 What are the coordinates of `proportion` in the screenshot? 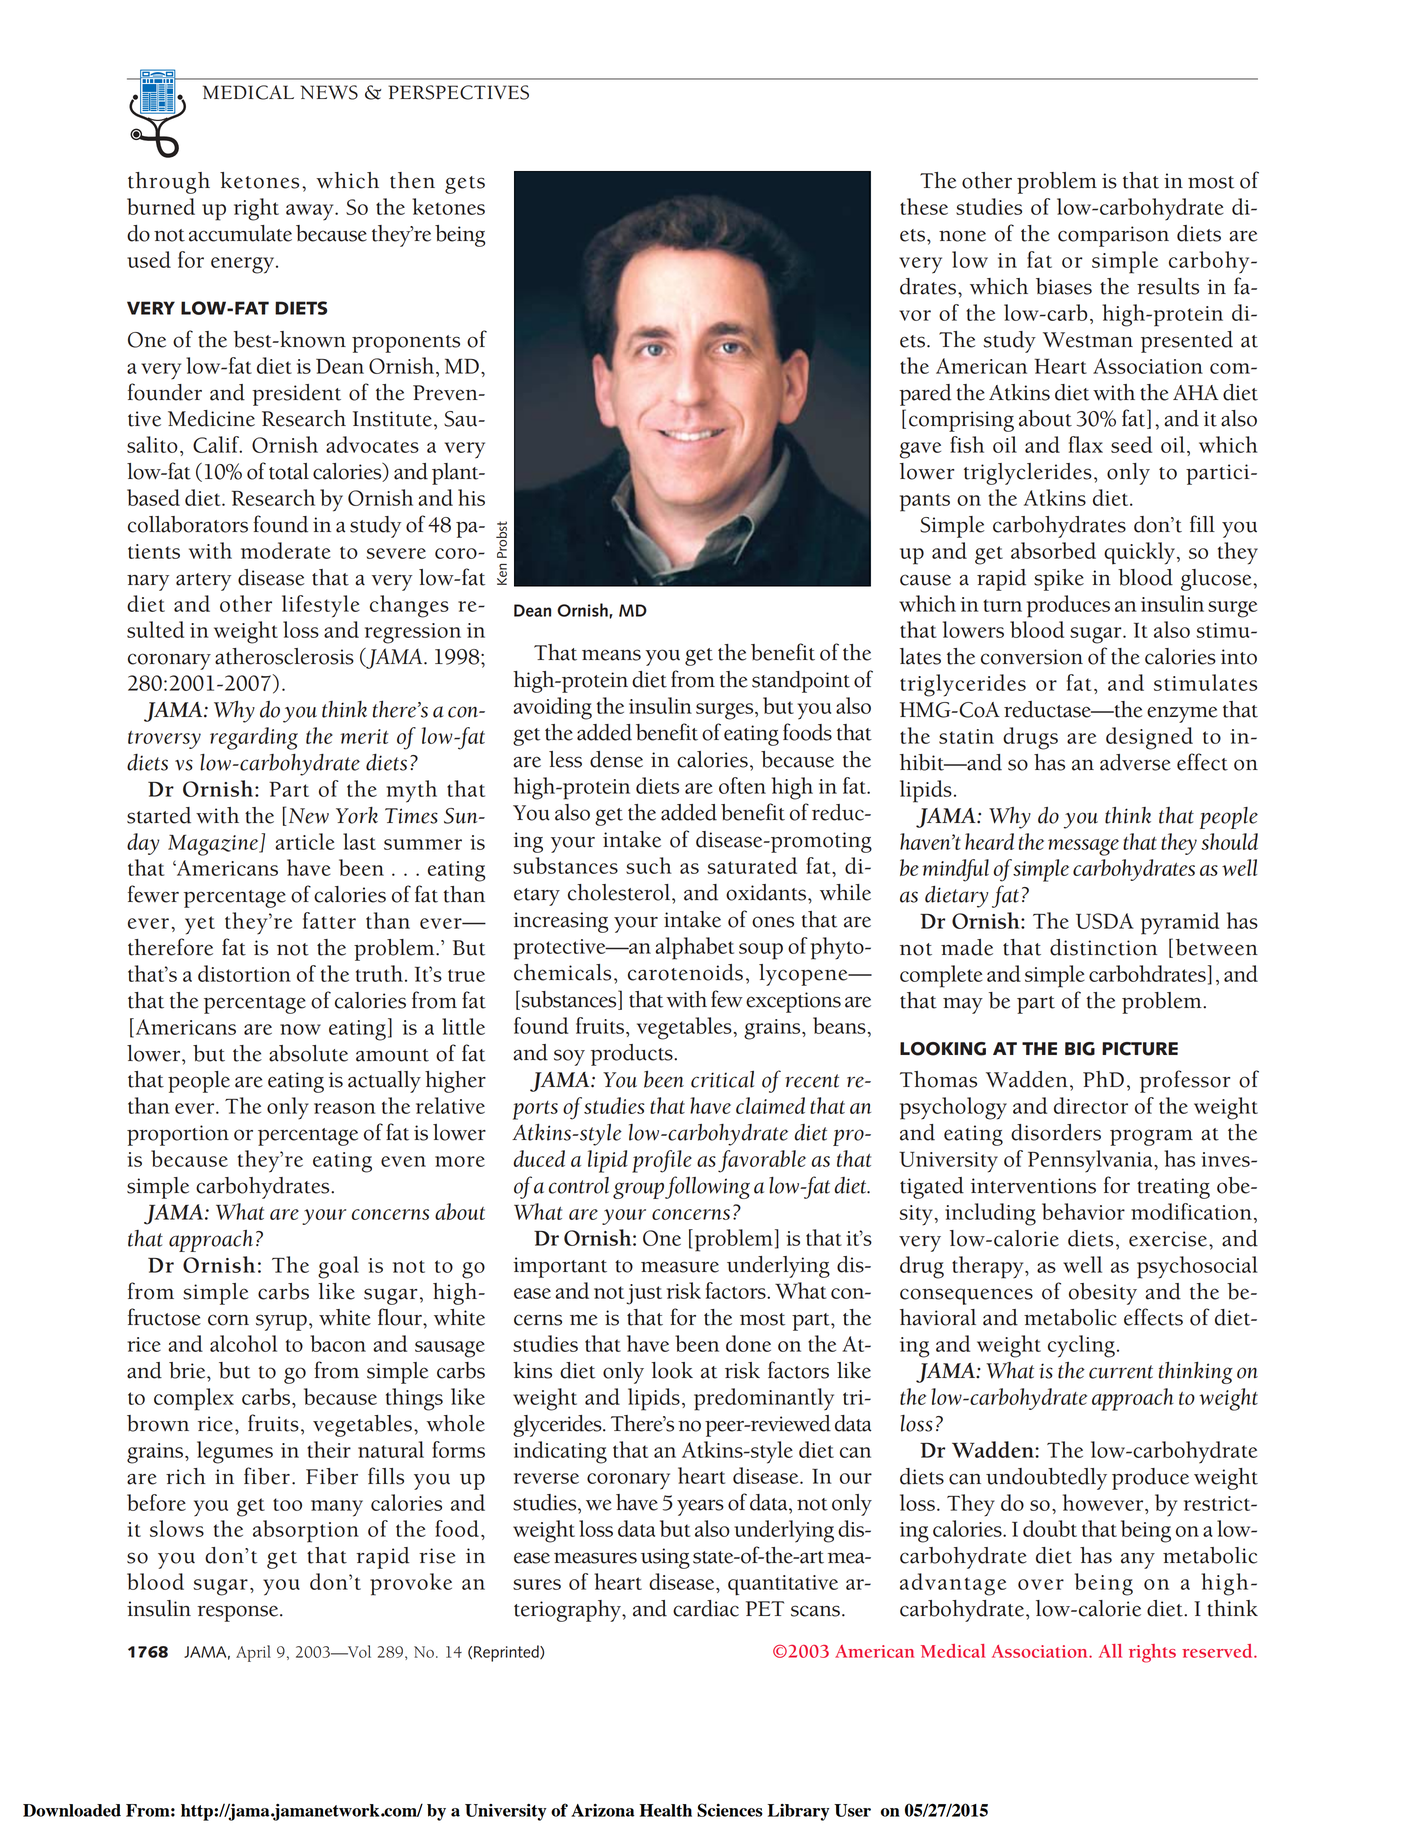 It's located at (178, 1135).
